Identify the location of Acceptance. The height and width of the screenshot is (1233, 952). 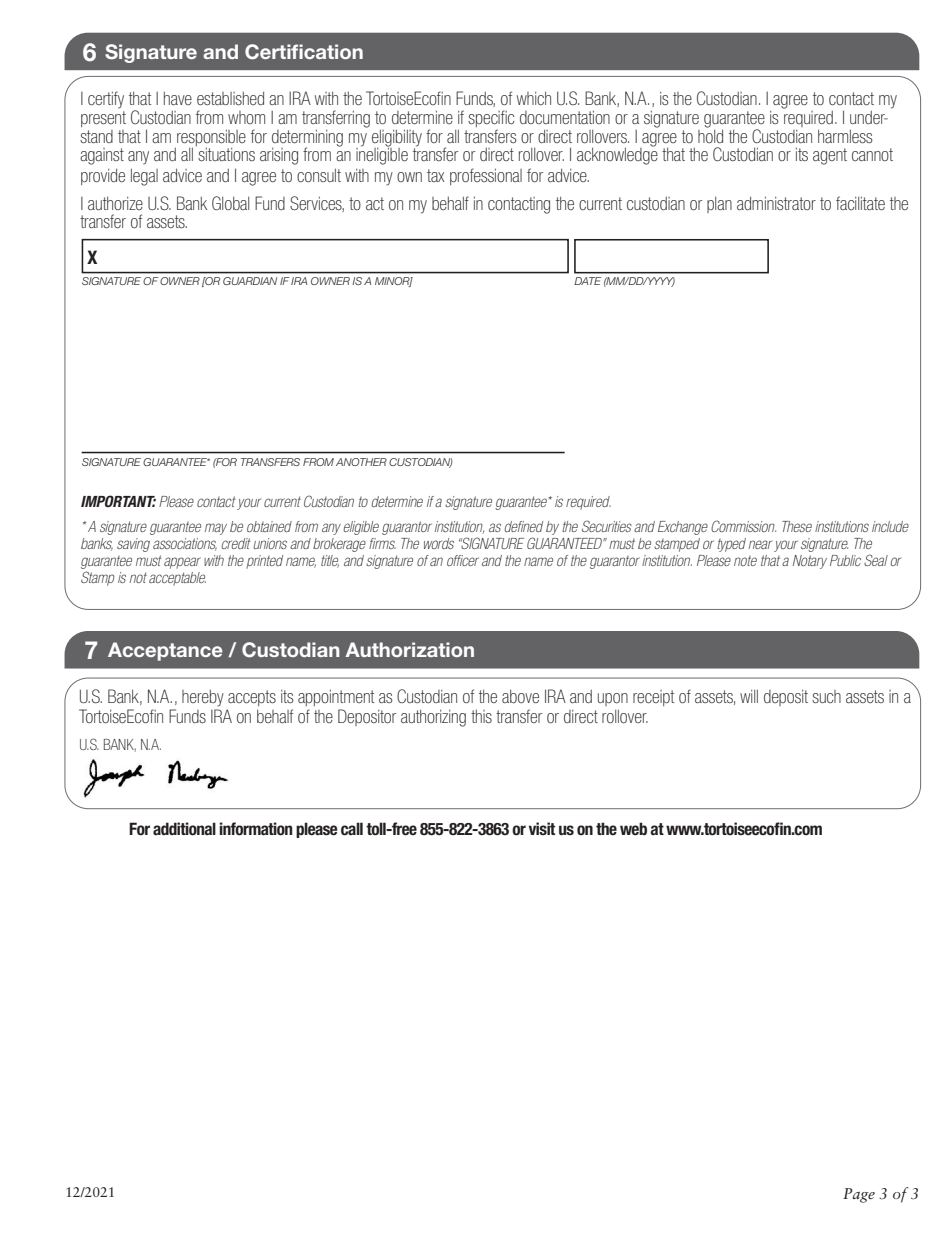
(165, 651).
